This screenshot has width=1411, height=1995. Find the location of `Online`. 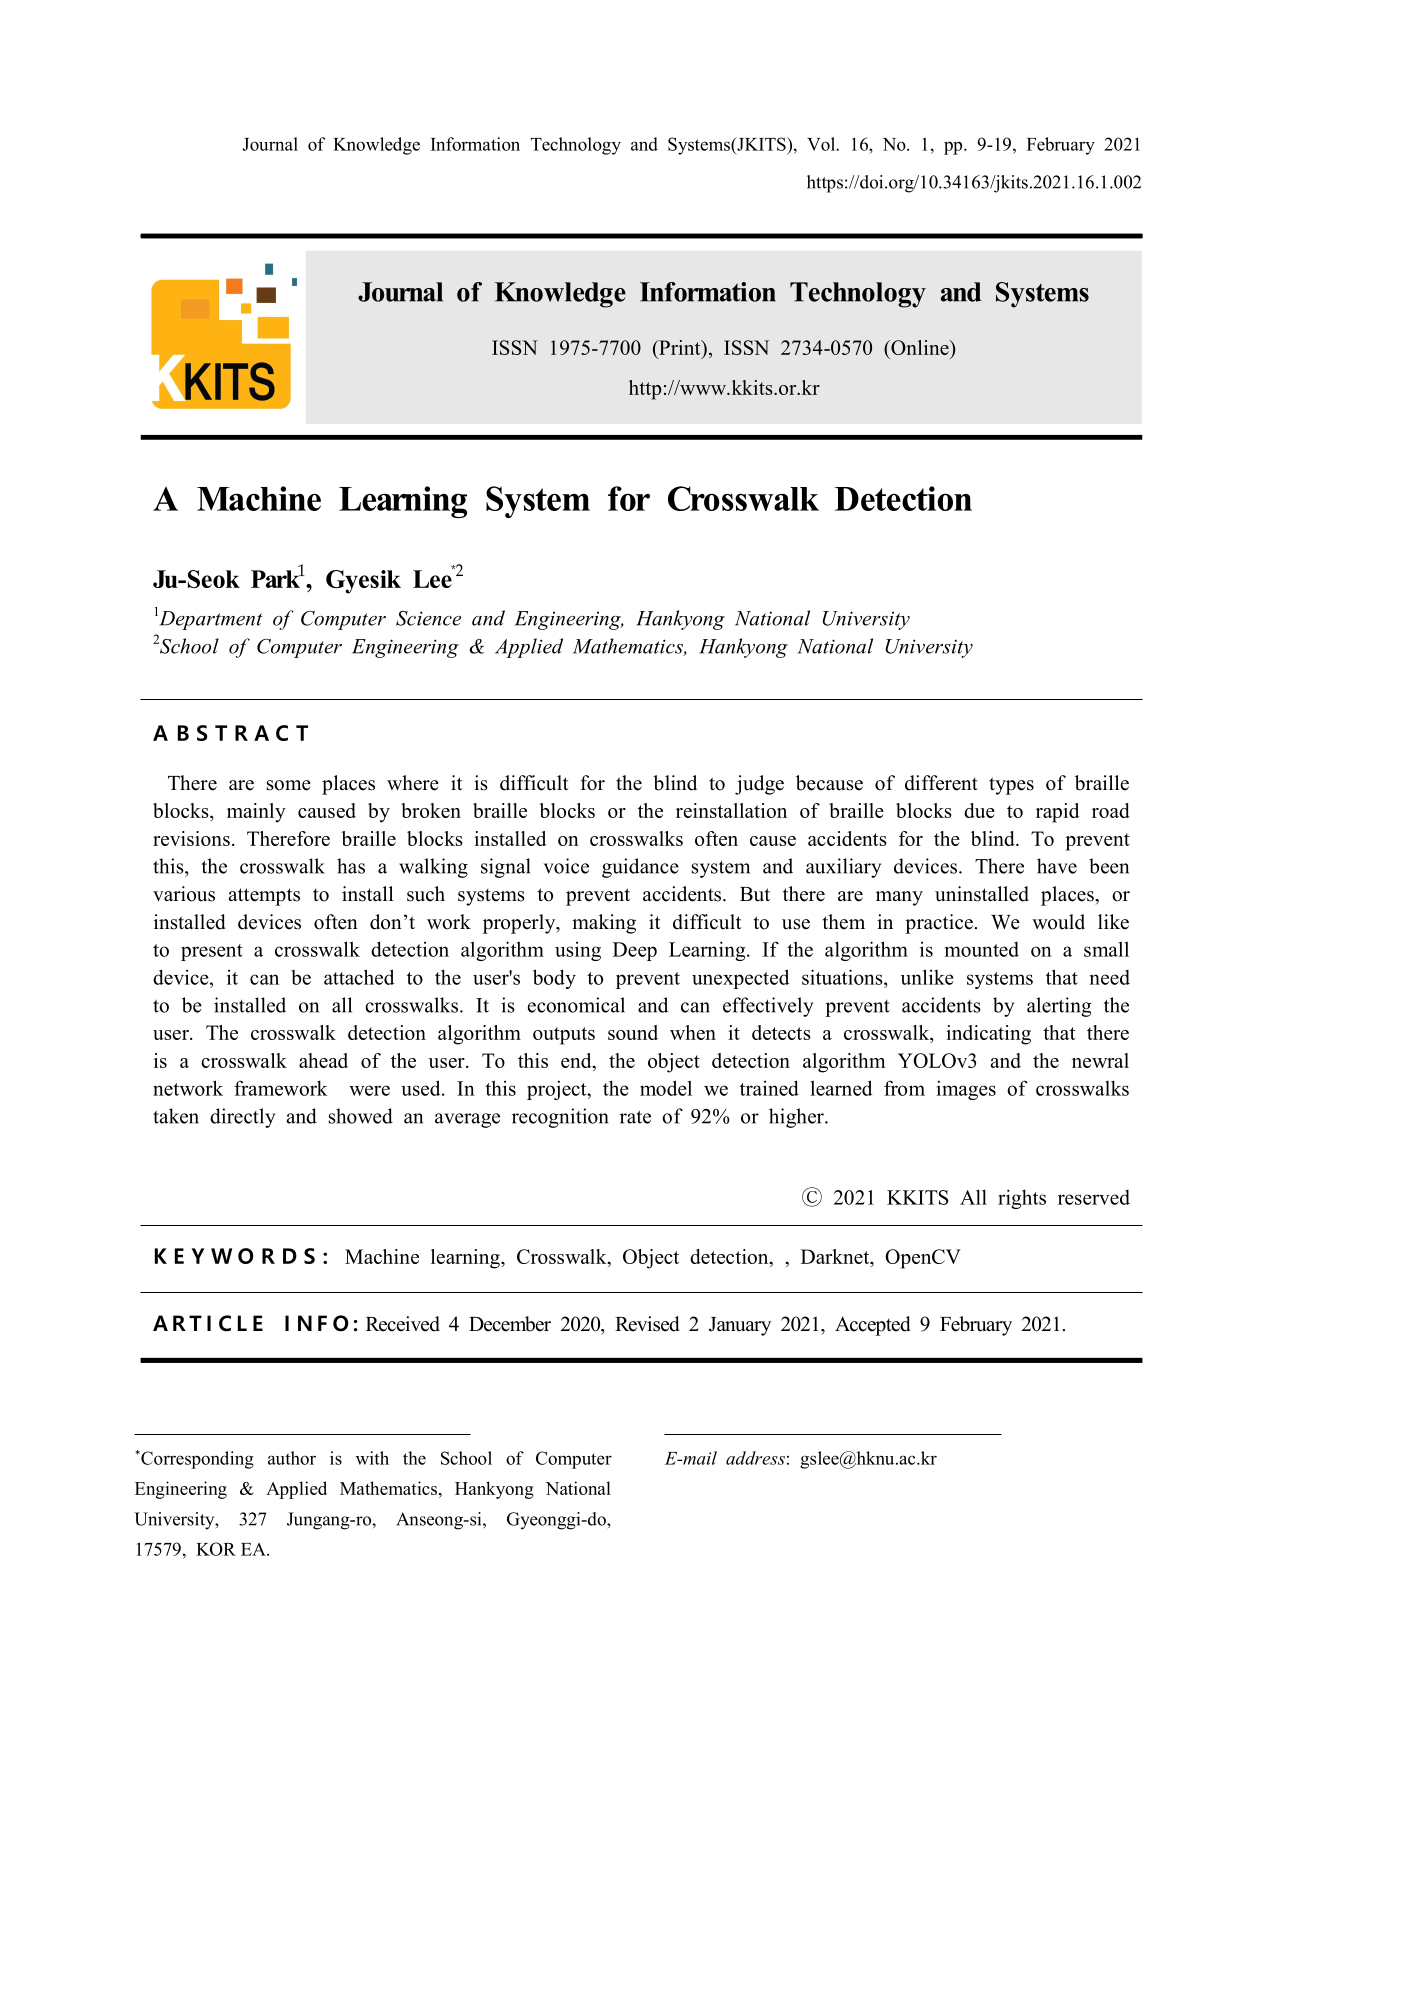

Online is located at coordinates (920, 347).
